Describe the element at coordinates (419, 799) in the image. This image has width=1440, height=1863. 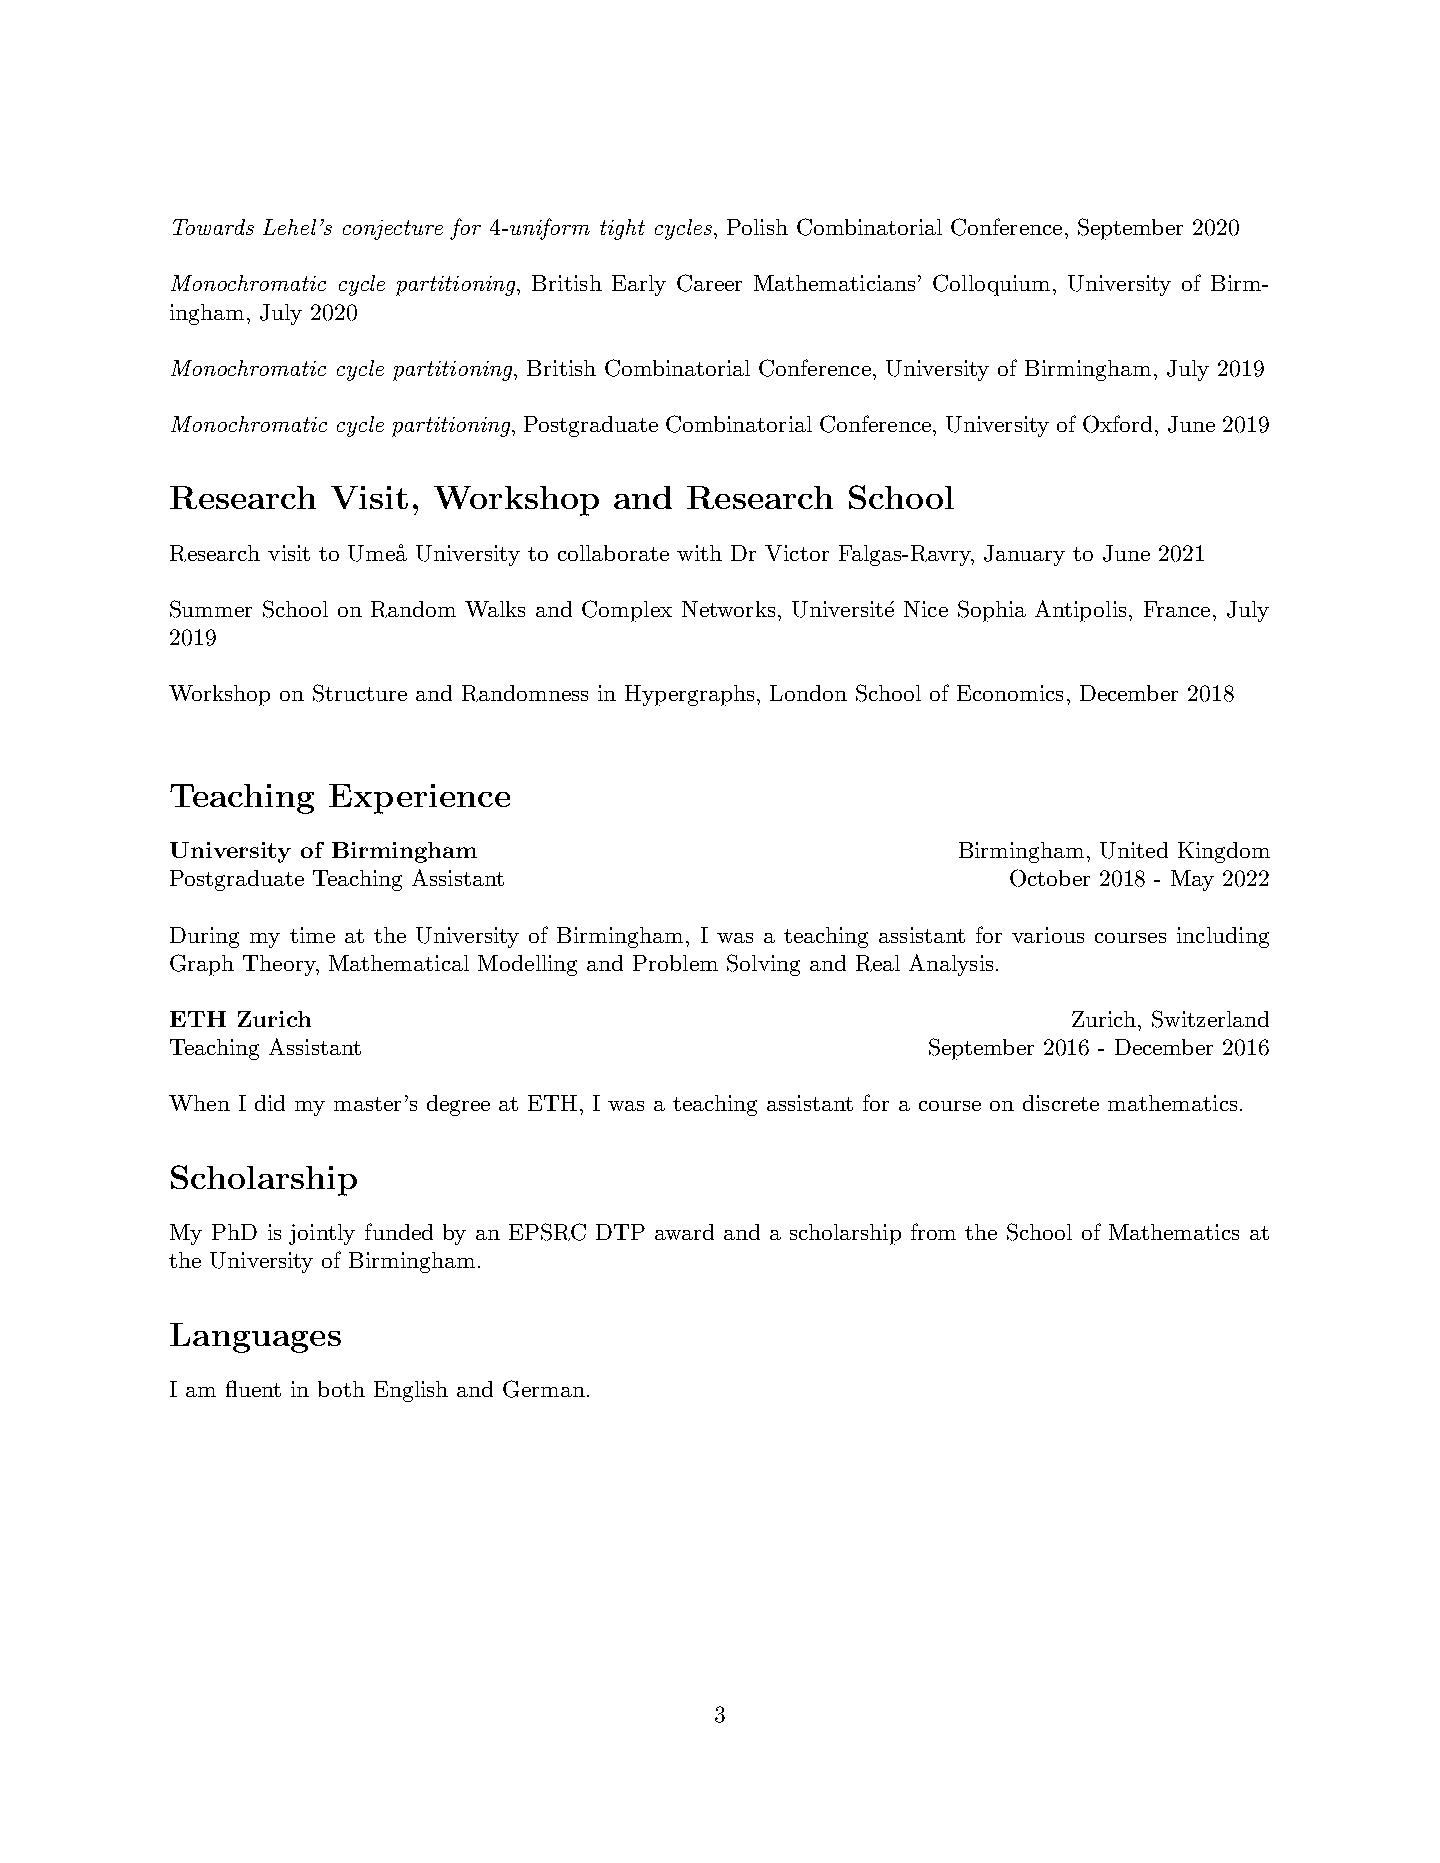
I see `Experience` at that location.
